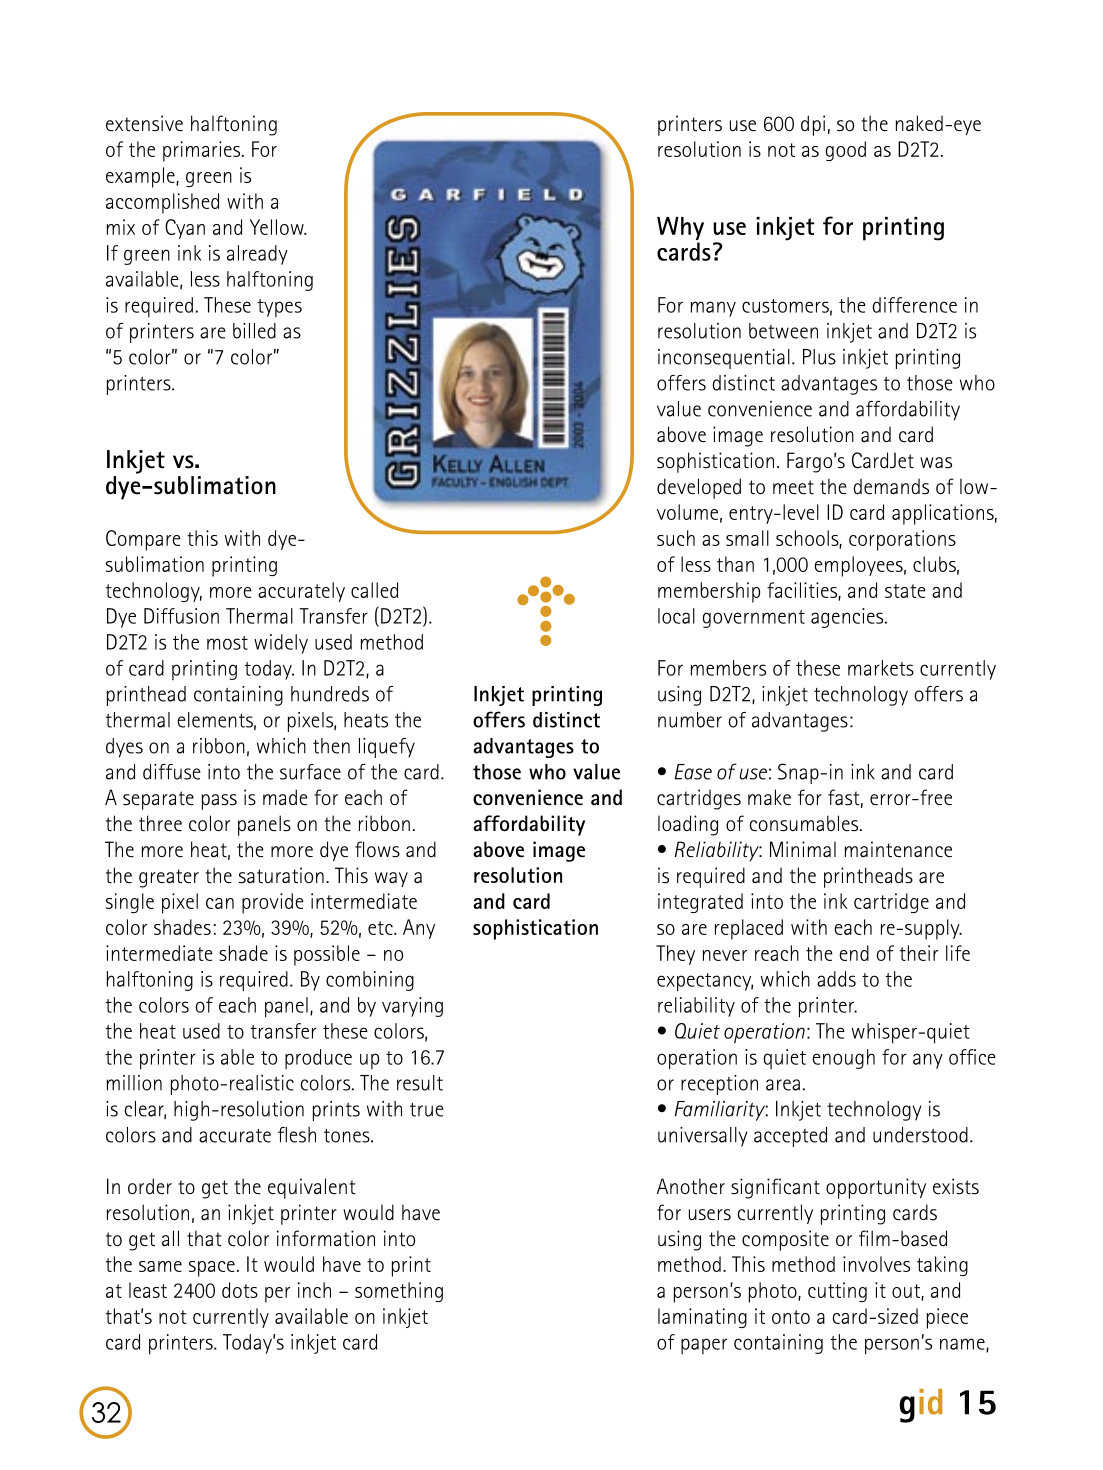  Describe the element at coordinates (240, 1290) in the page. I see `dots` at that location.
